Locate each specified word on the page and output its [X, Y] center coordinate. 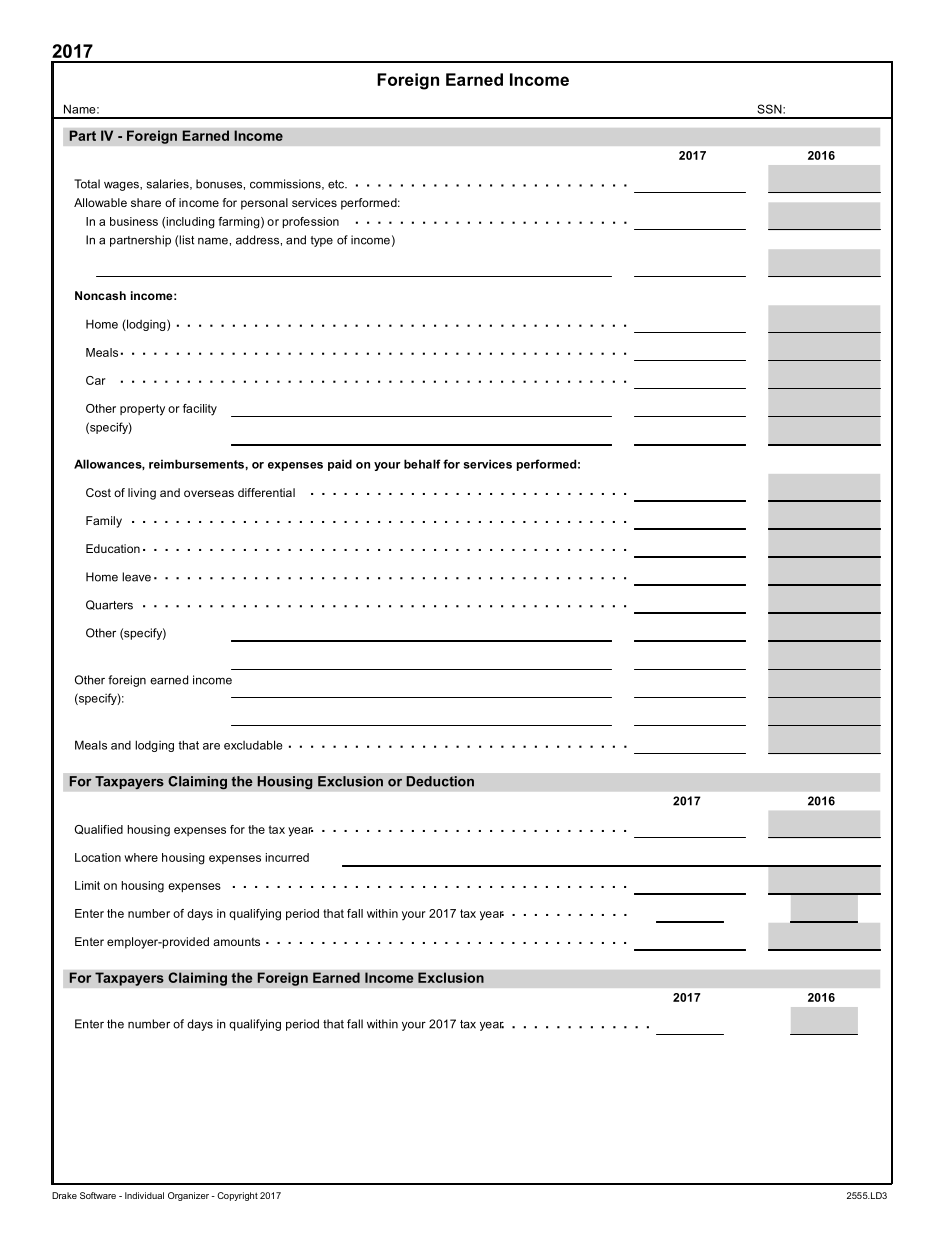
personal [264, 204]
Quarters [109, 605]
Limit [87, 885]
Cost [98, 492]
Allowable [100, 202]
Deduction [440, 781]
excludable [253, 745]
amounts [236, 942]
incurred [287, 857]
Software [98, 1195]
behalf [422, 464]
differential [266, 492]
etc [337, 184]
